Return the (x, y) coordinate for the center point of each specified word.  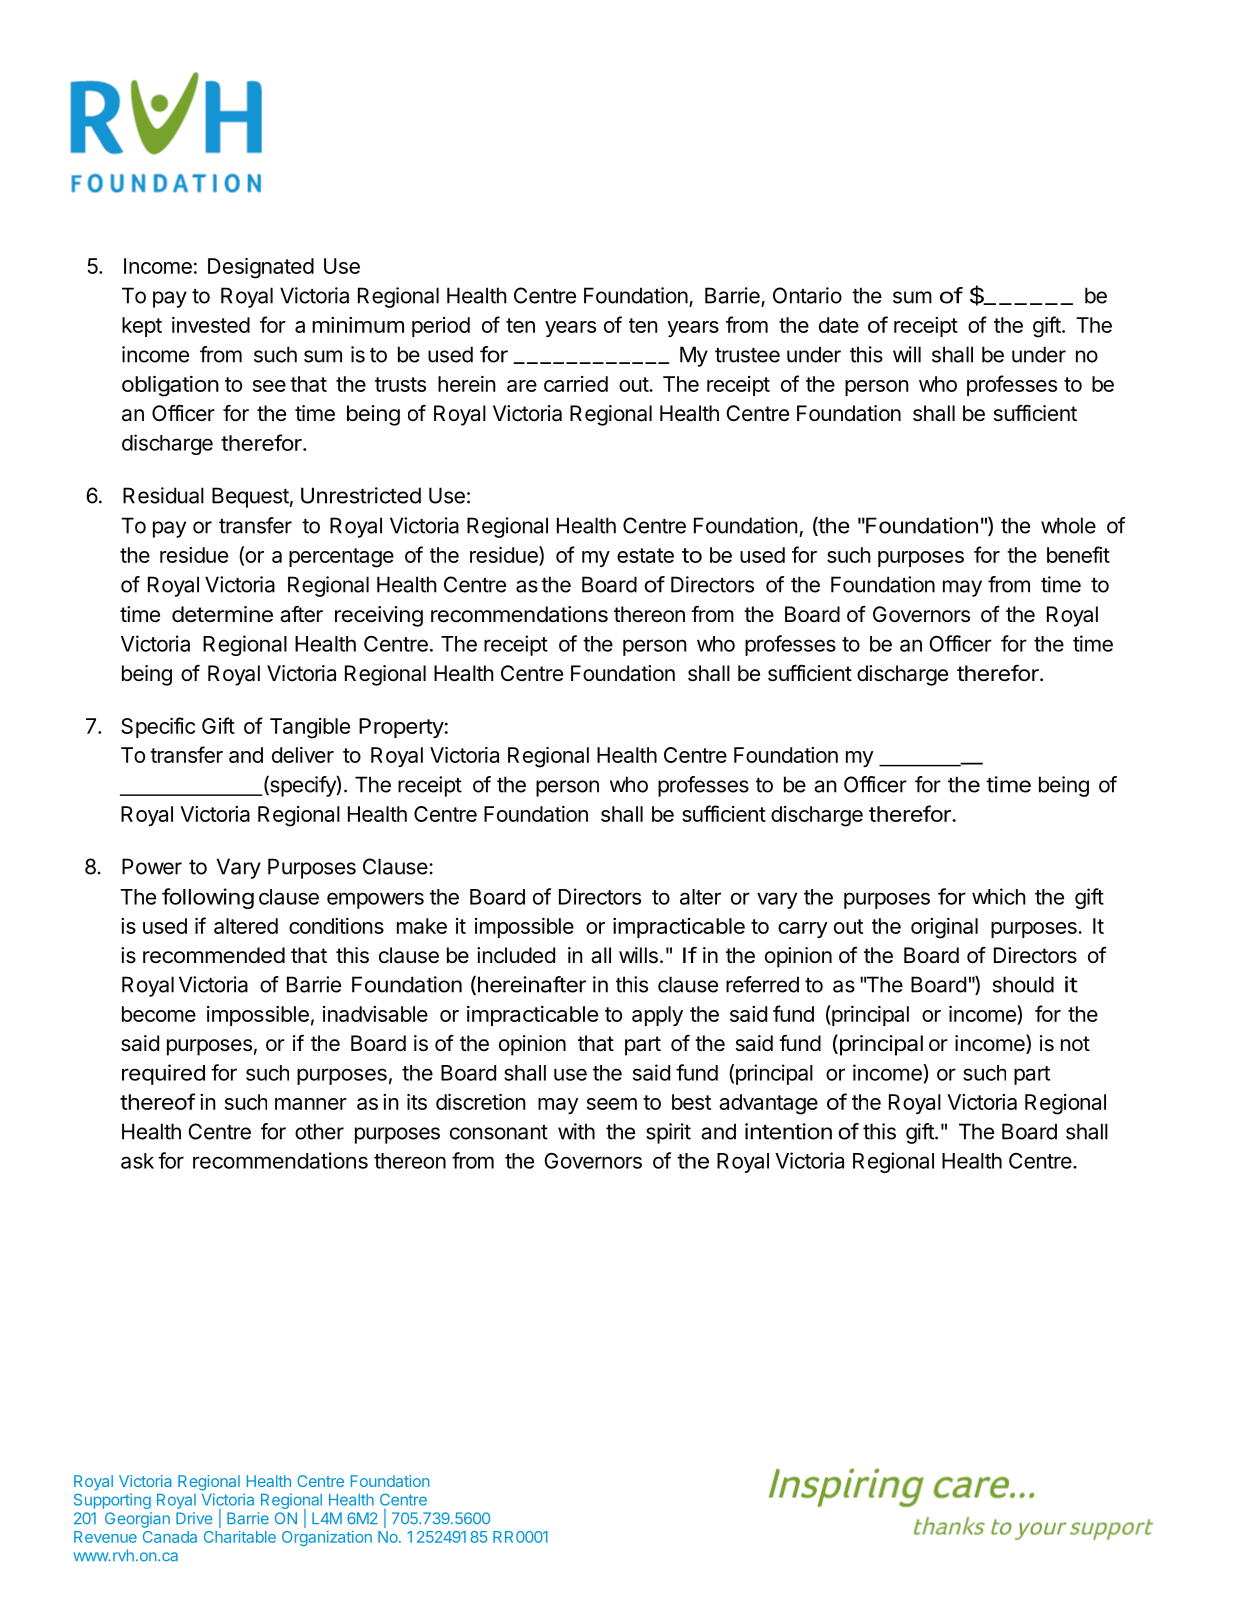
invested (211, 325)
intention (788, 1131)
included (516, 955)
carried (576, 384)
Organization (327, 1538)
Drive (194, 1518)
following (208, 898)
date (839, 325)
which (999, 896)
